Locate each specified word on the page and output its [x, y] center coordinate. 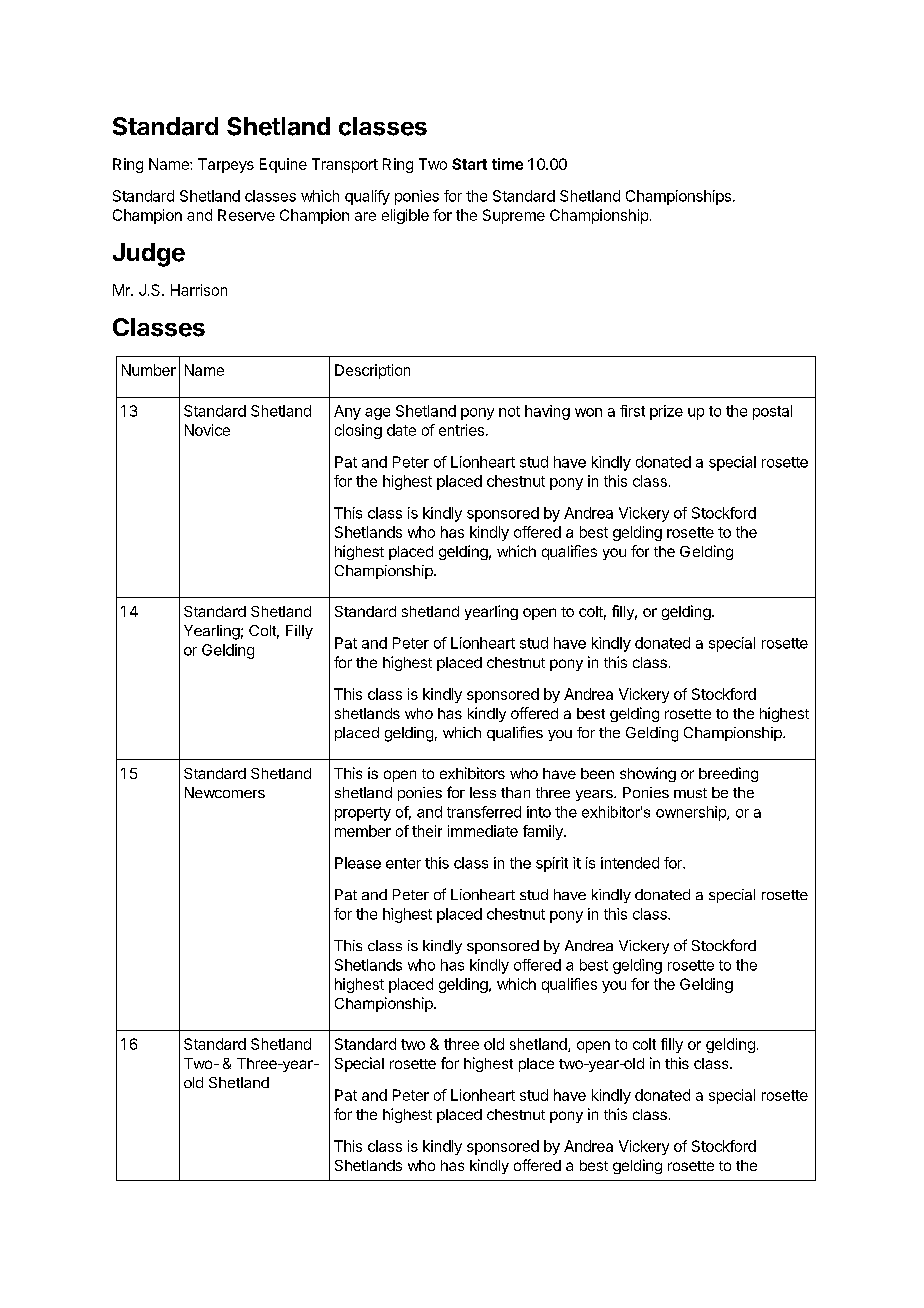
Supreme [514, 216]
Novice [207, 430]
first [632, 411]
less [483, 792]
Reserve [246, 215]
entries [461, 430]
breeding [728, 774]
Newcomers [225, 792]
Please [358, 863]
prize [666, 412]
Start [469, 164]
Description [372, 371]
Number [149, 370]
